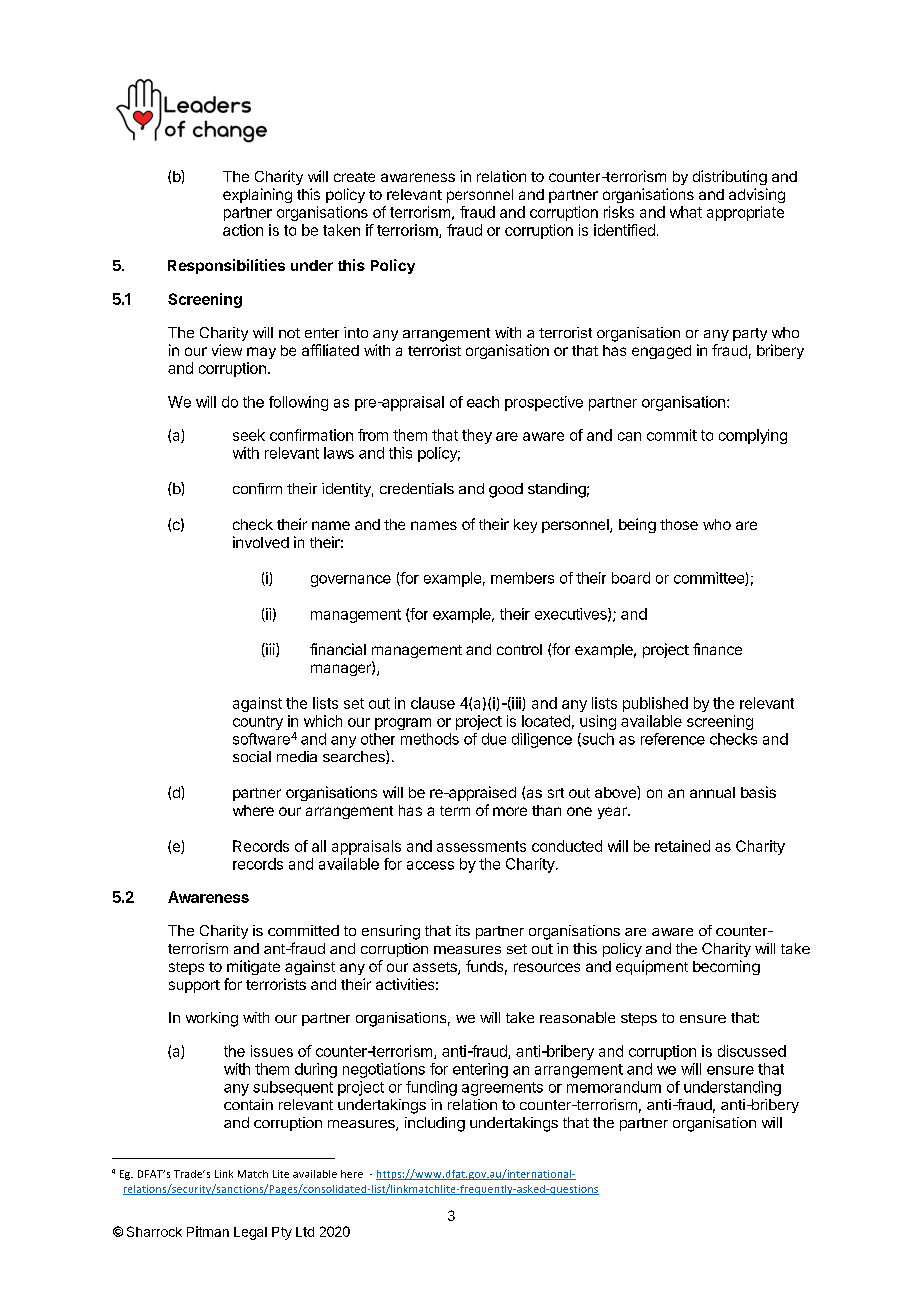 Image resolution: width=924 pixels, height=1308 pixels. What do you see at coordinates (477, 436) in the image?
I see `they` at bounding box center [477, 436].
